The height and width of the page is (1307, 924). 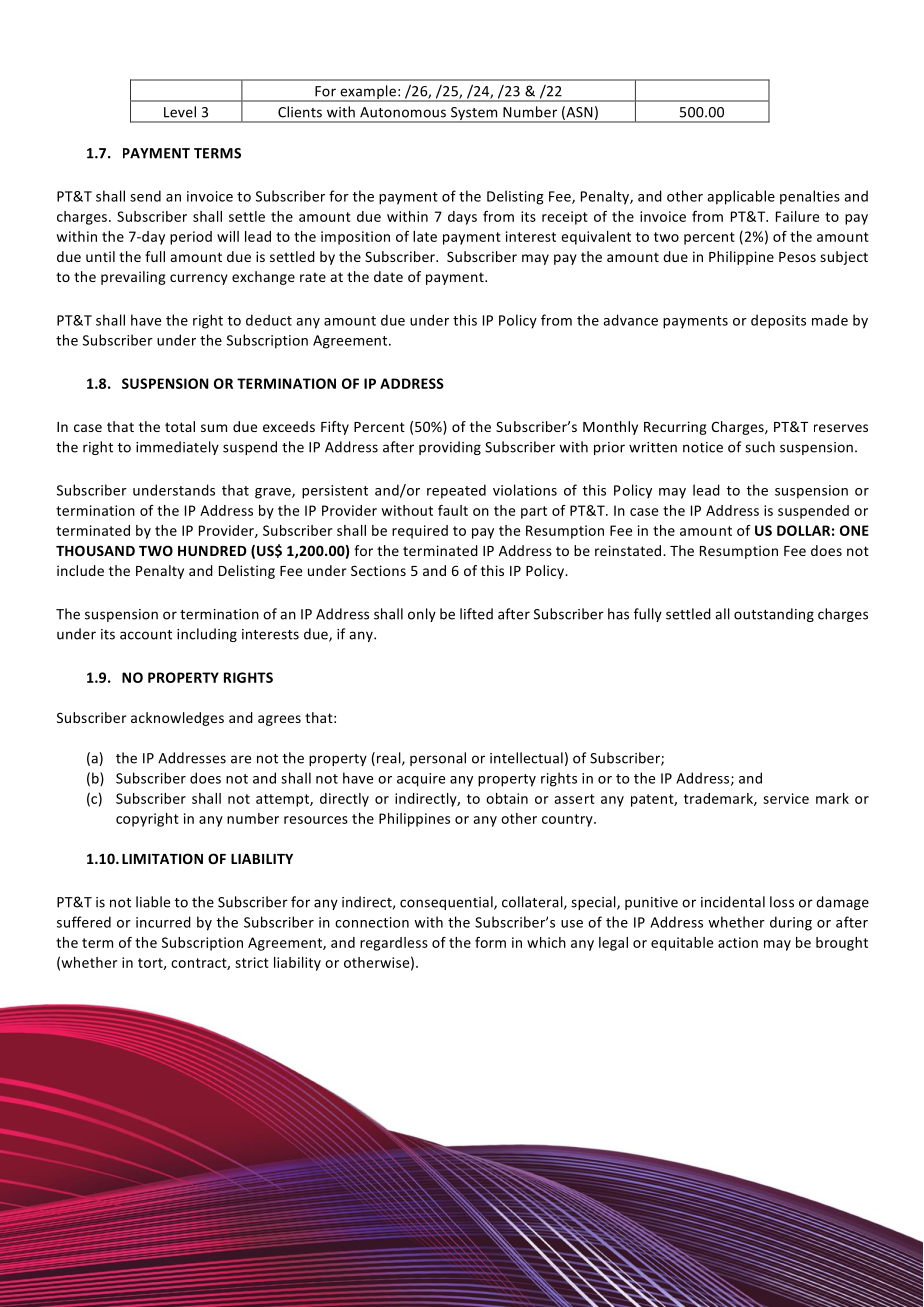 I want to click on ONE, so click(x=854, y=530).
